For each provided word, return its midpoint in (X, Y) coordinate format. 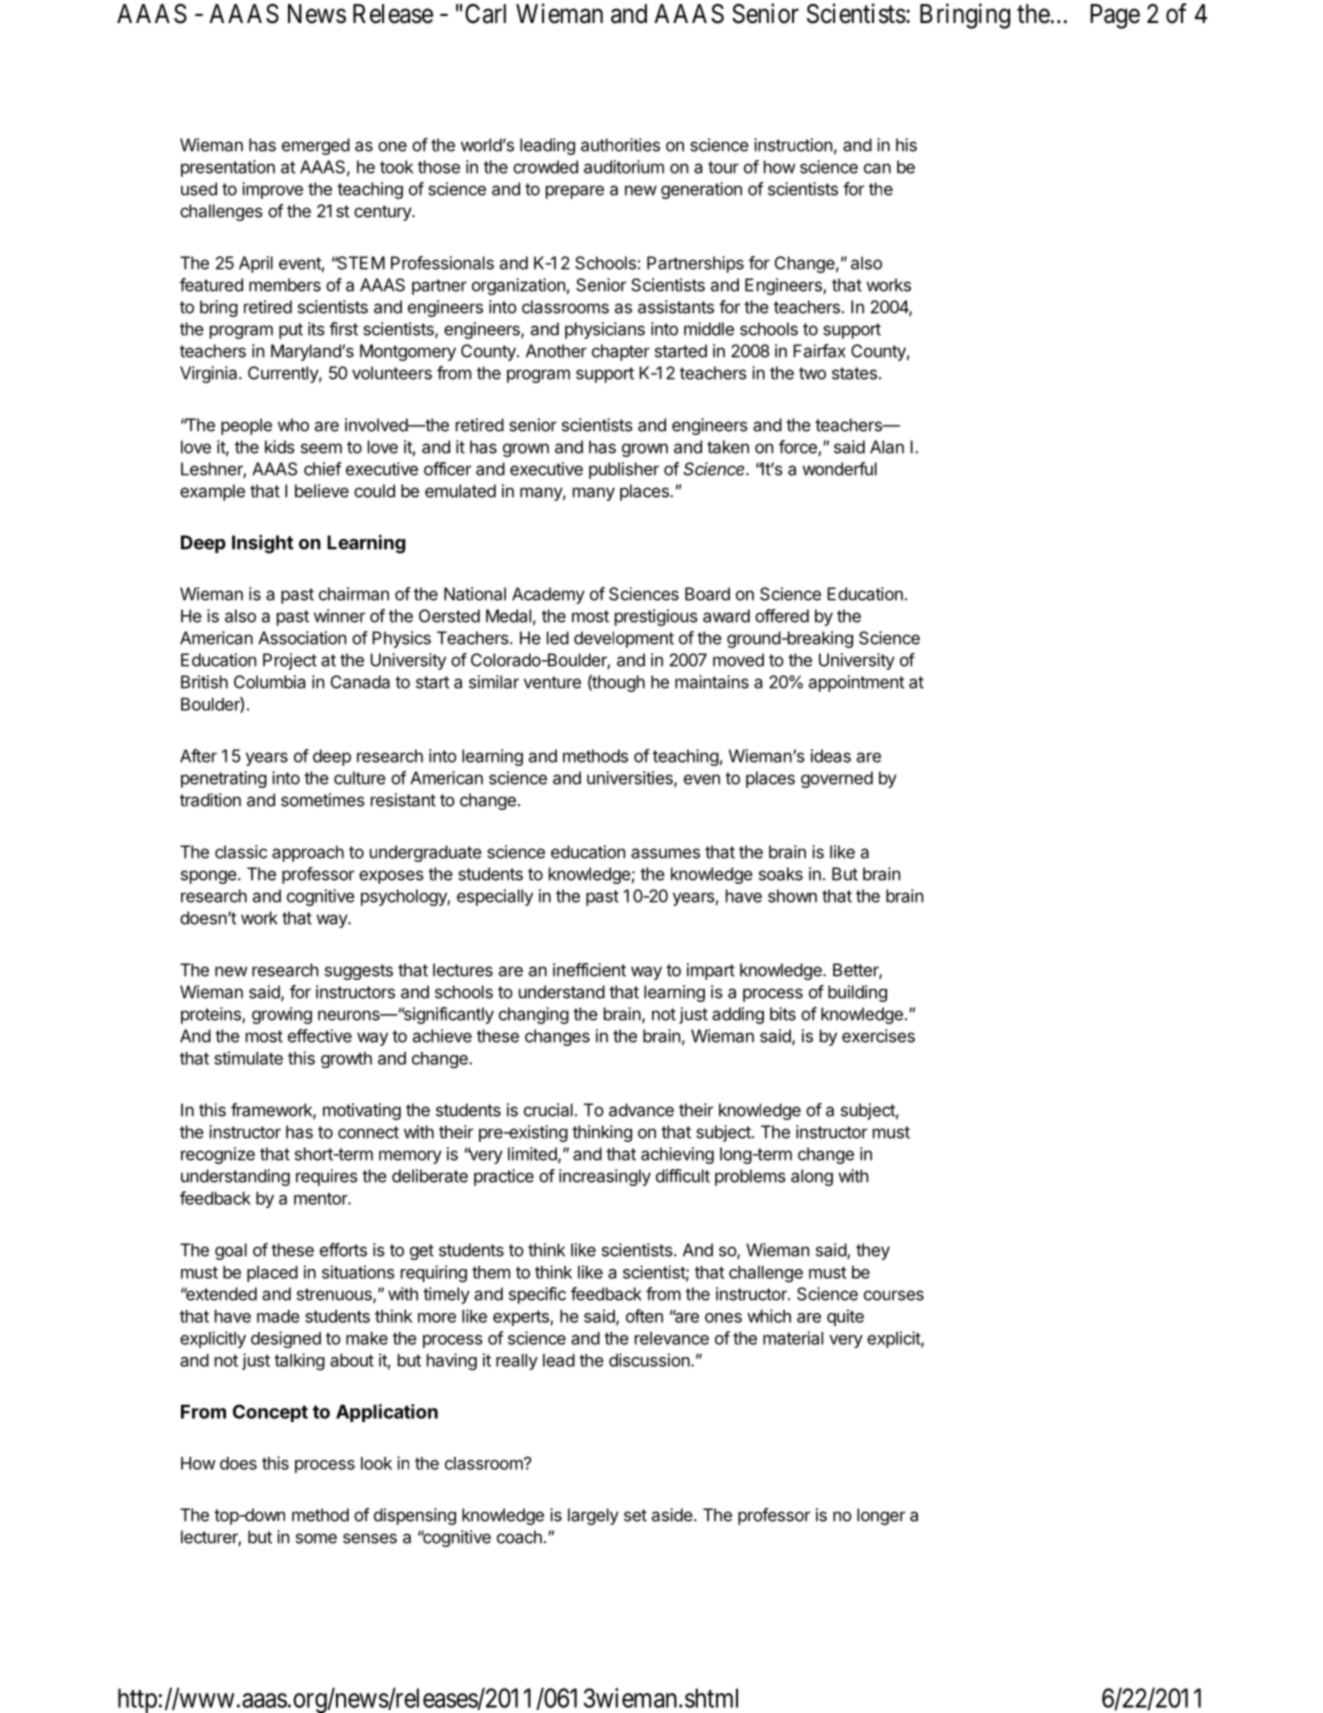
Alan (887, 447)
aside (672, 1515)
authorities (620, 145)
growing (282, 1015)
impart (711, 971)
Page (1115, 16)
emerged (316, 146)
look (376, 1463)
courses (894, 1295)
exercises (878, 1036)
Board (707, 594)
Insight (262, 544)
